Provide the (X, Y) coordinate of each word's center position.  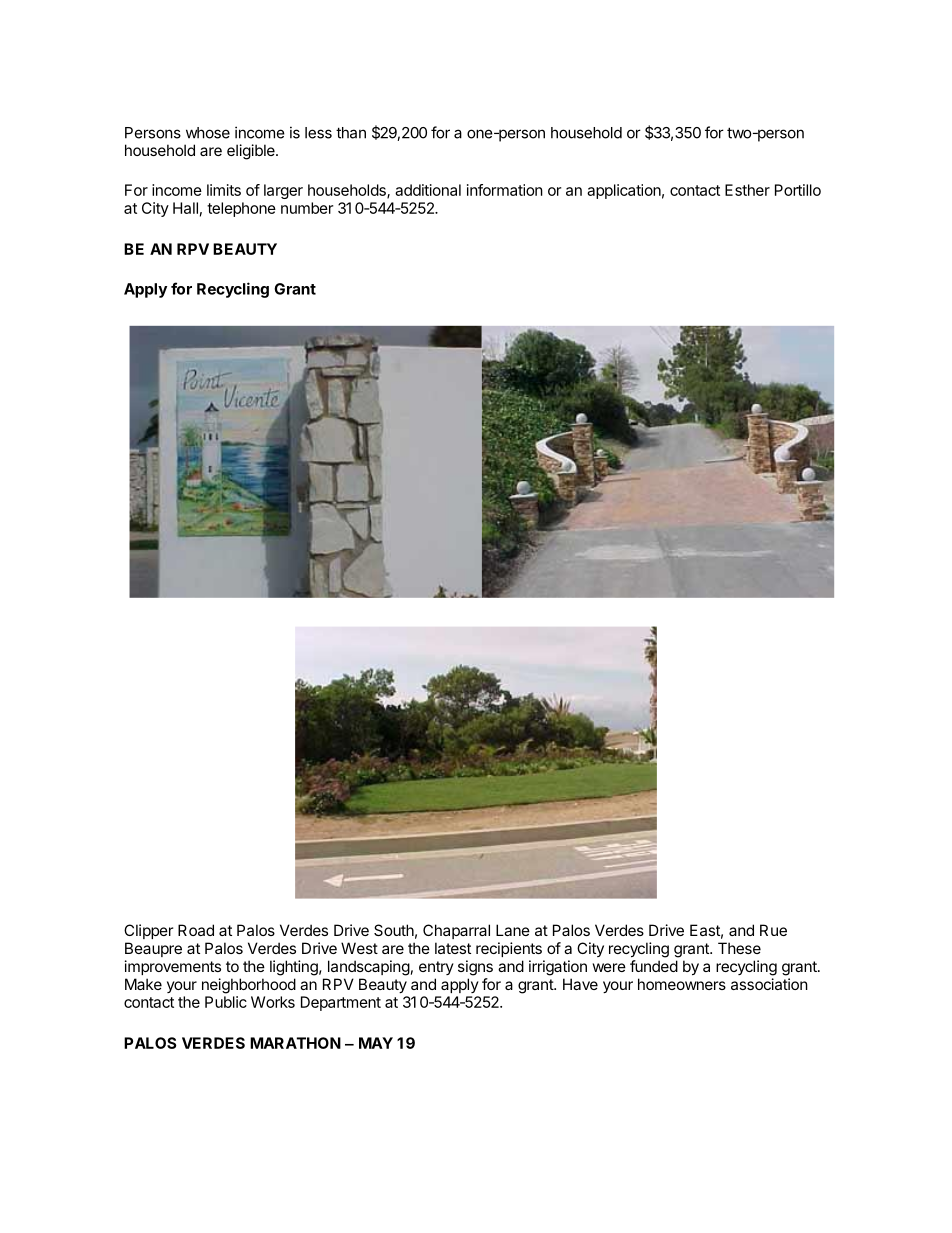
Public (226, 1002)
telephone (241, 209)
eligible (252, 152)
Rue (773, 930)
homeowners (682, 984)
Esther (747, 190)
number (307, 208)
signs (475, 968)
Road (196, 930)
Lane (513, 930)
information (505, 190)
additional (428, 190)
